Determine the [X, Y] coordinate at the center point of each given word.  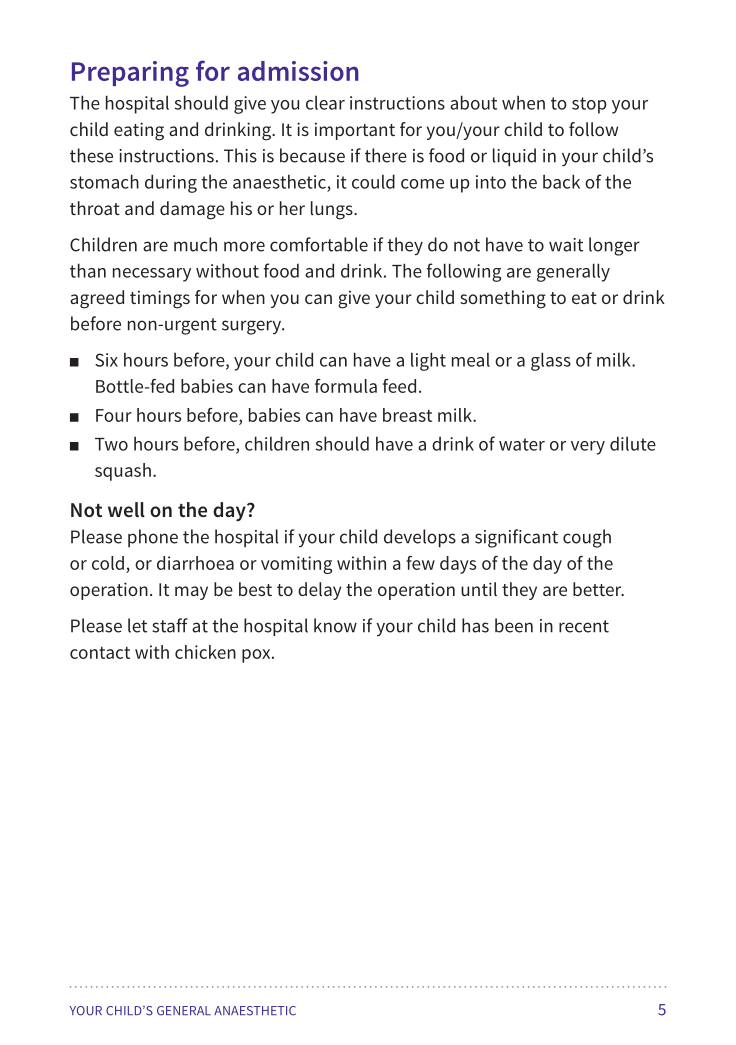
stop [589, 105]
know [335, 625]
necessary [152, 275]
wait [566, 245]
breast [407, 415]
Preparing [130, 74]
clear [325, 102]
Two [111, 444]
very [588, 448]
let [137, 625]
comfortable [319, 244]
